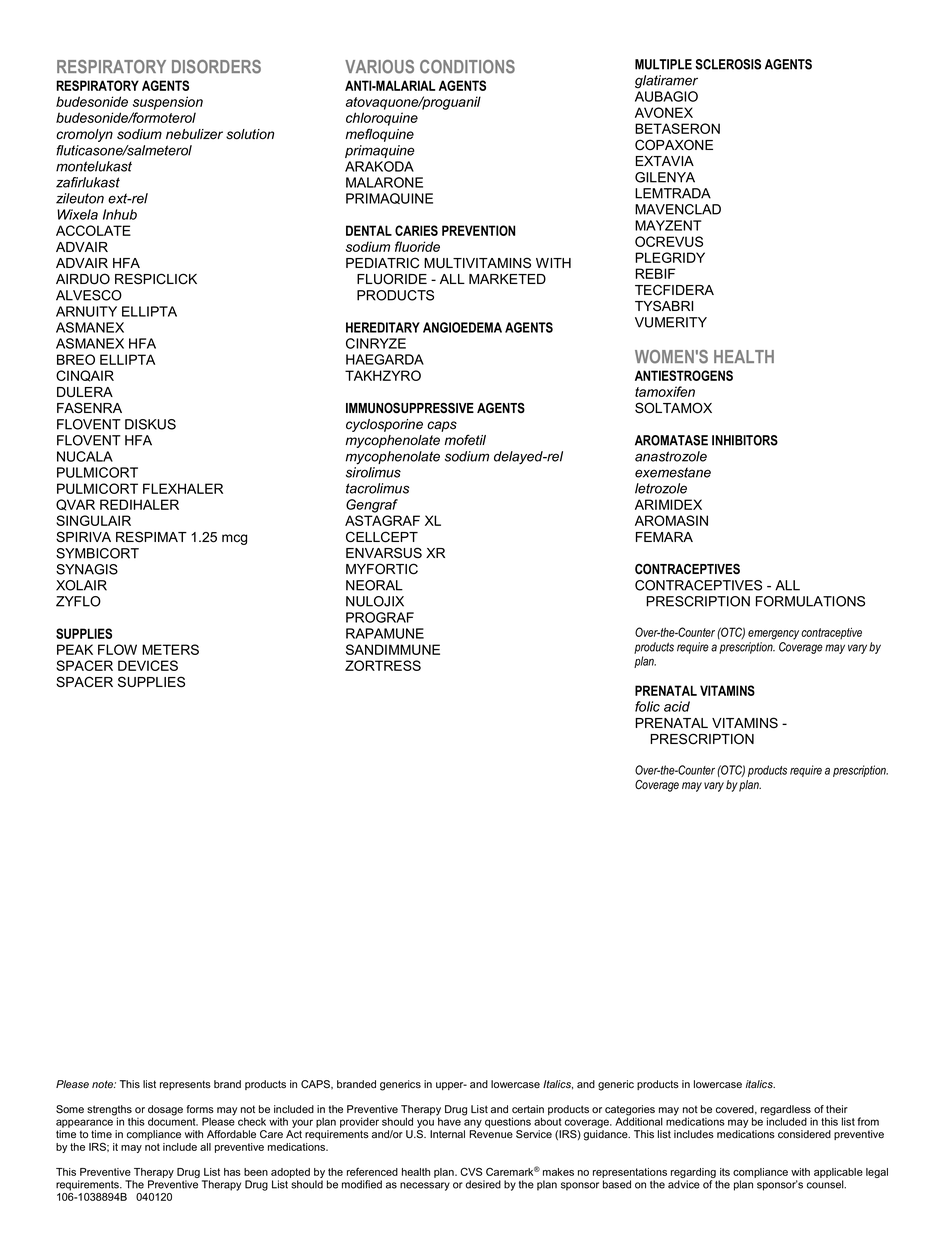 This document has width=952, height=1233. I want to click on dosage, so click(165, 1111).
